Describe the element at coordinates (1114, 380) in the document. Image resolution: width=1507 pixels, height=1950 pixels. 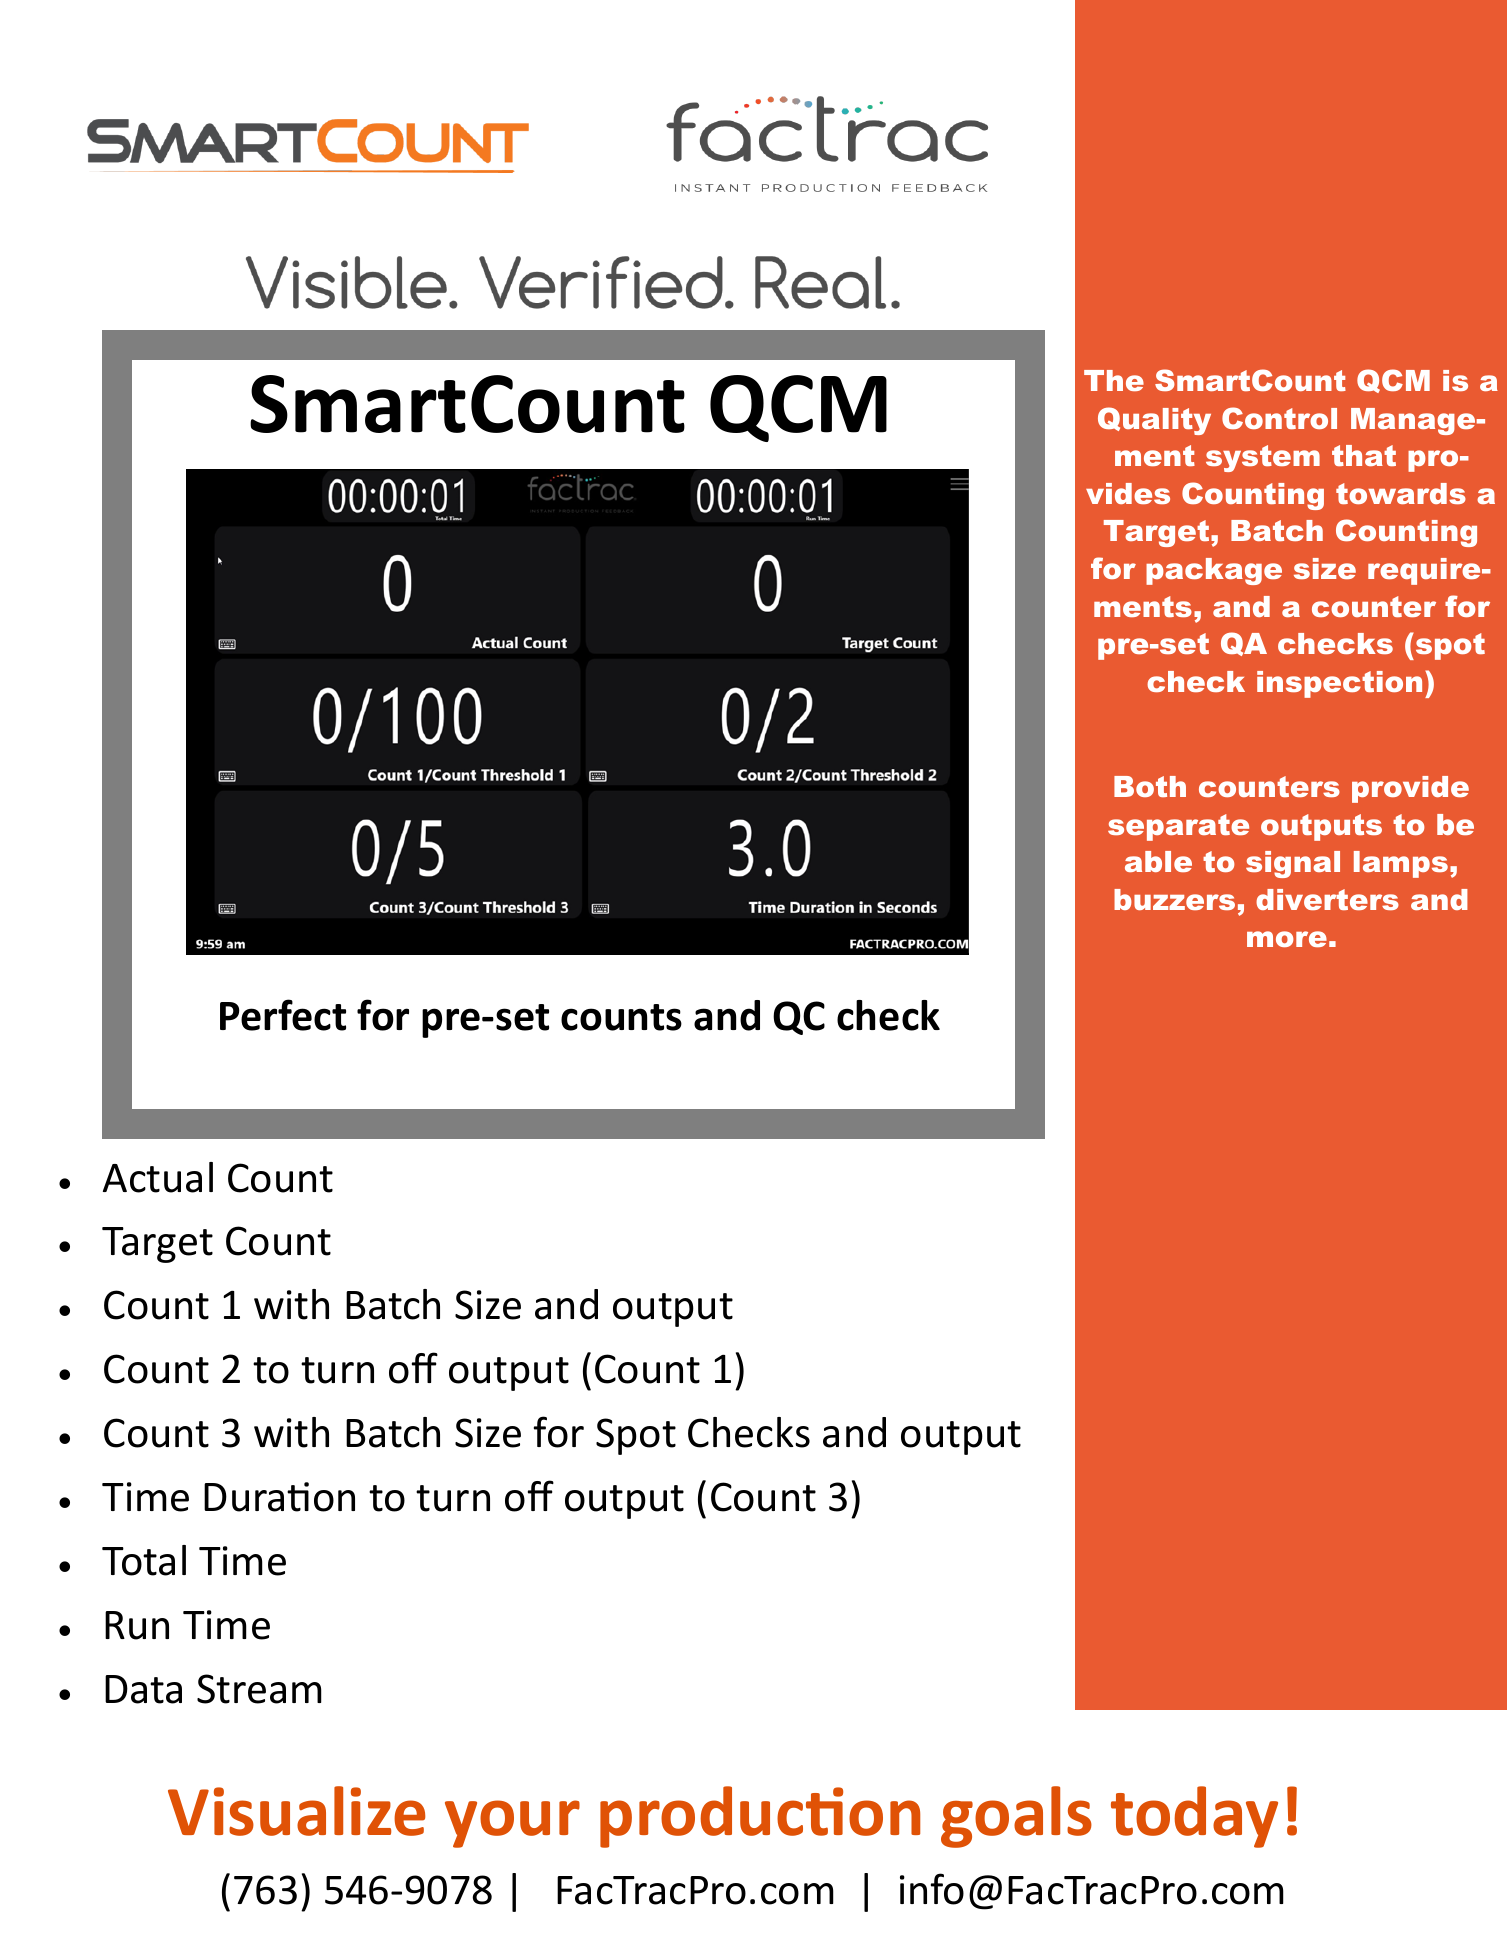
I see `The` at that location.
